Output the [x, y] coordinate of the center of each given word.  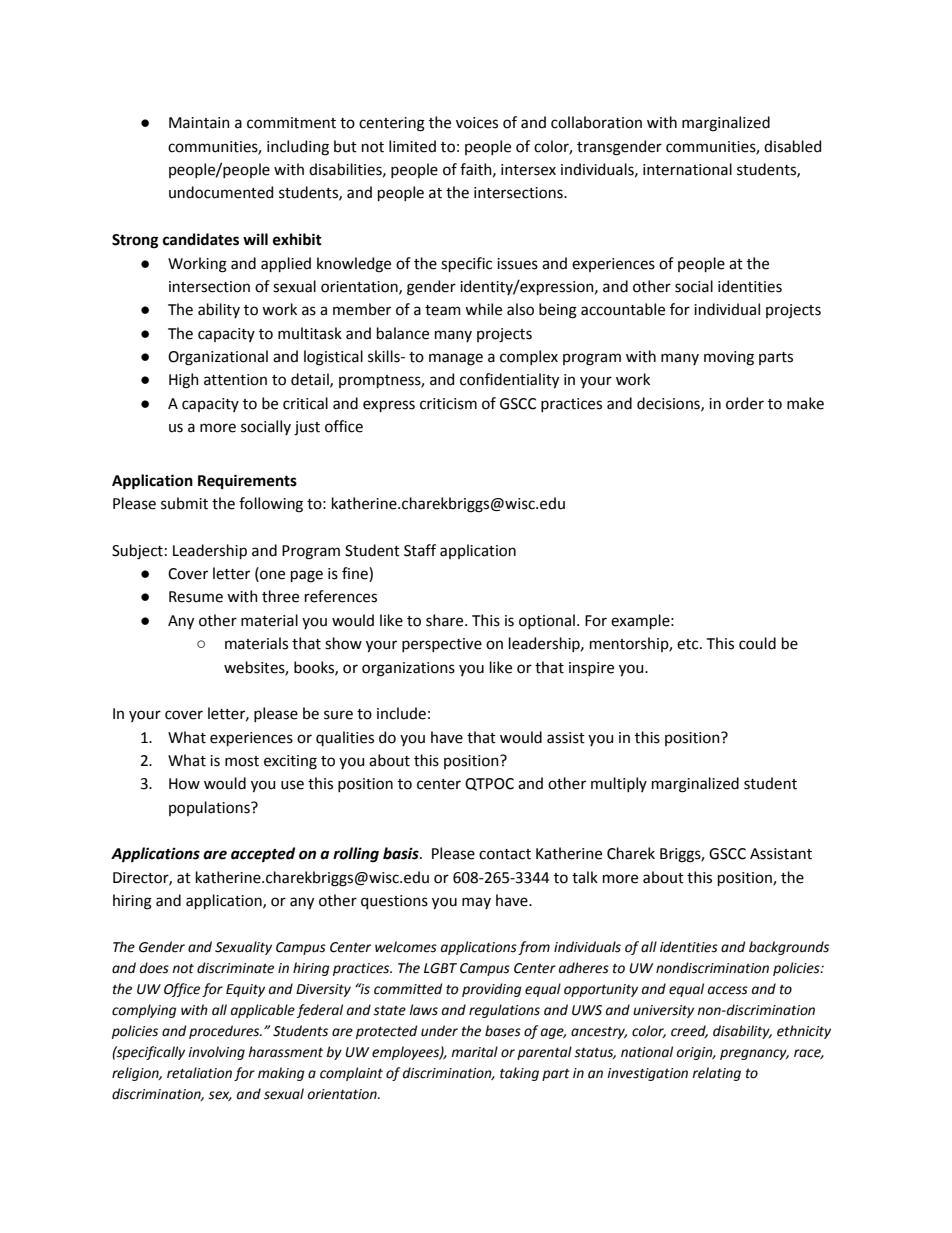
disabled [792, 146]
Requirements [247, 481]
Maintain [199, 123]
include [401, 713]
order [745, 403]
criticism [448, 404]
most [242, 761]
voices [477, 123]
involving [216, 1053]
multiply [619, 784]
